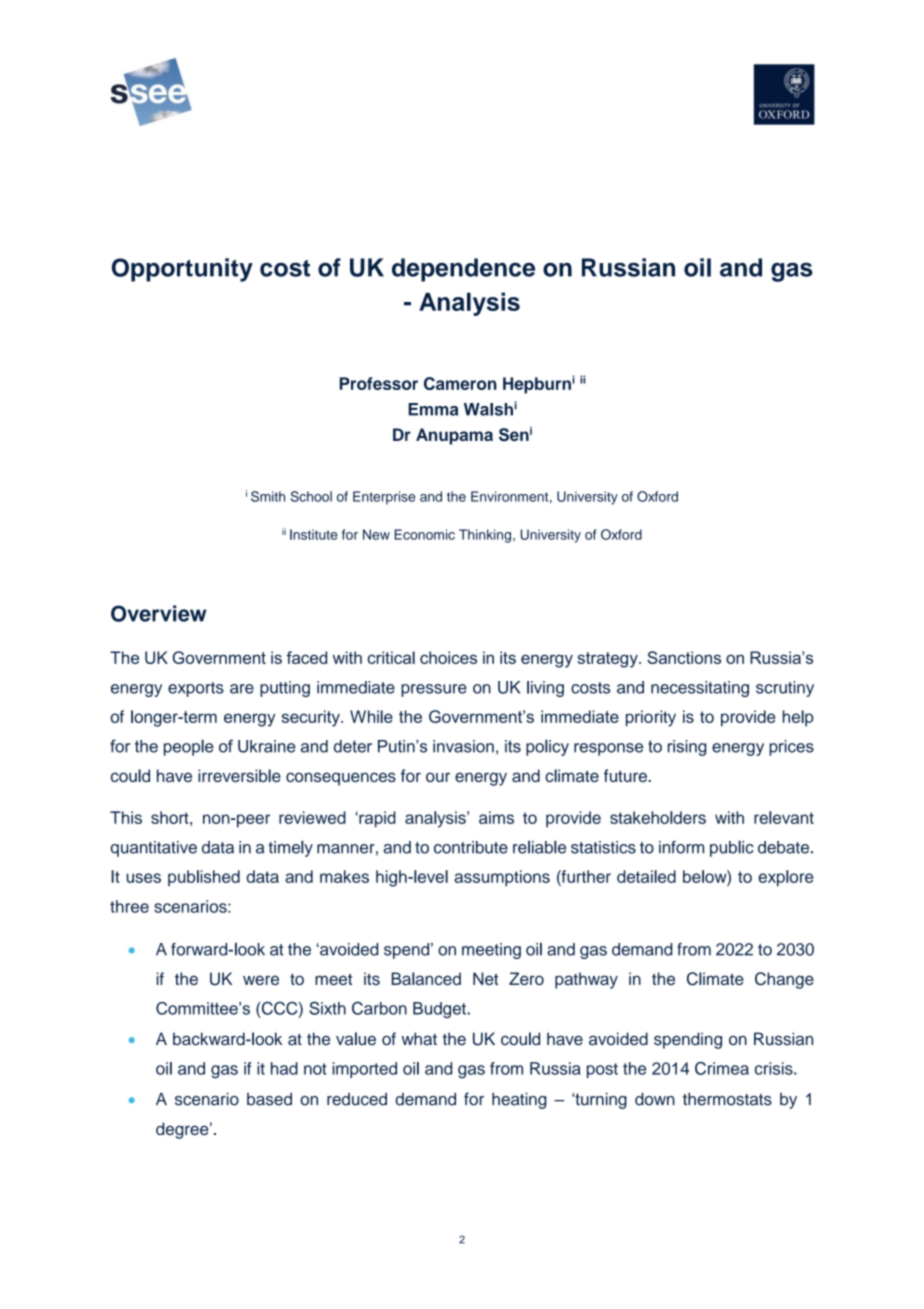 Image resolution: width=924 pixels, height=1309 pixels. Describe the element at coordinates (519, 1100) in the screenshot. I see `heating` at that location.
